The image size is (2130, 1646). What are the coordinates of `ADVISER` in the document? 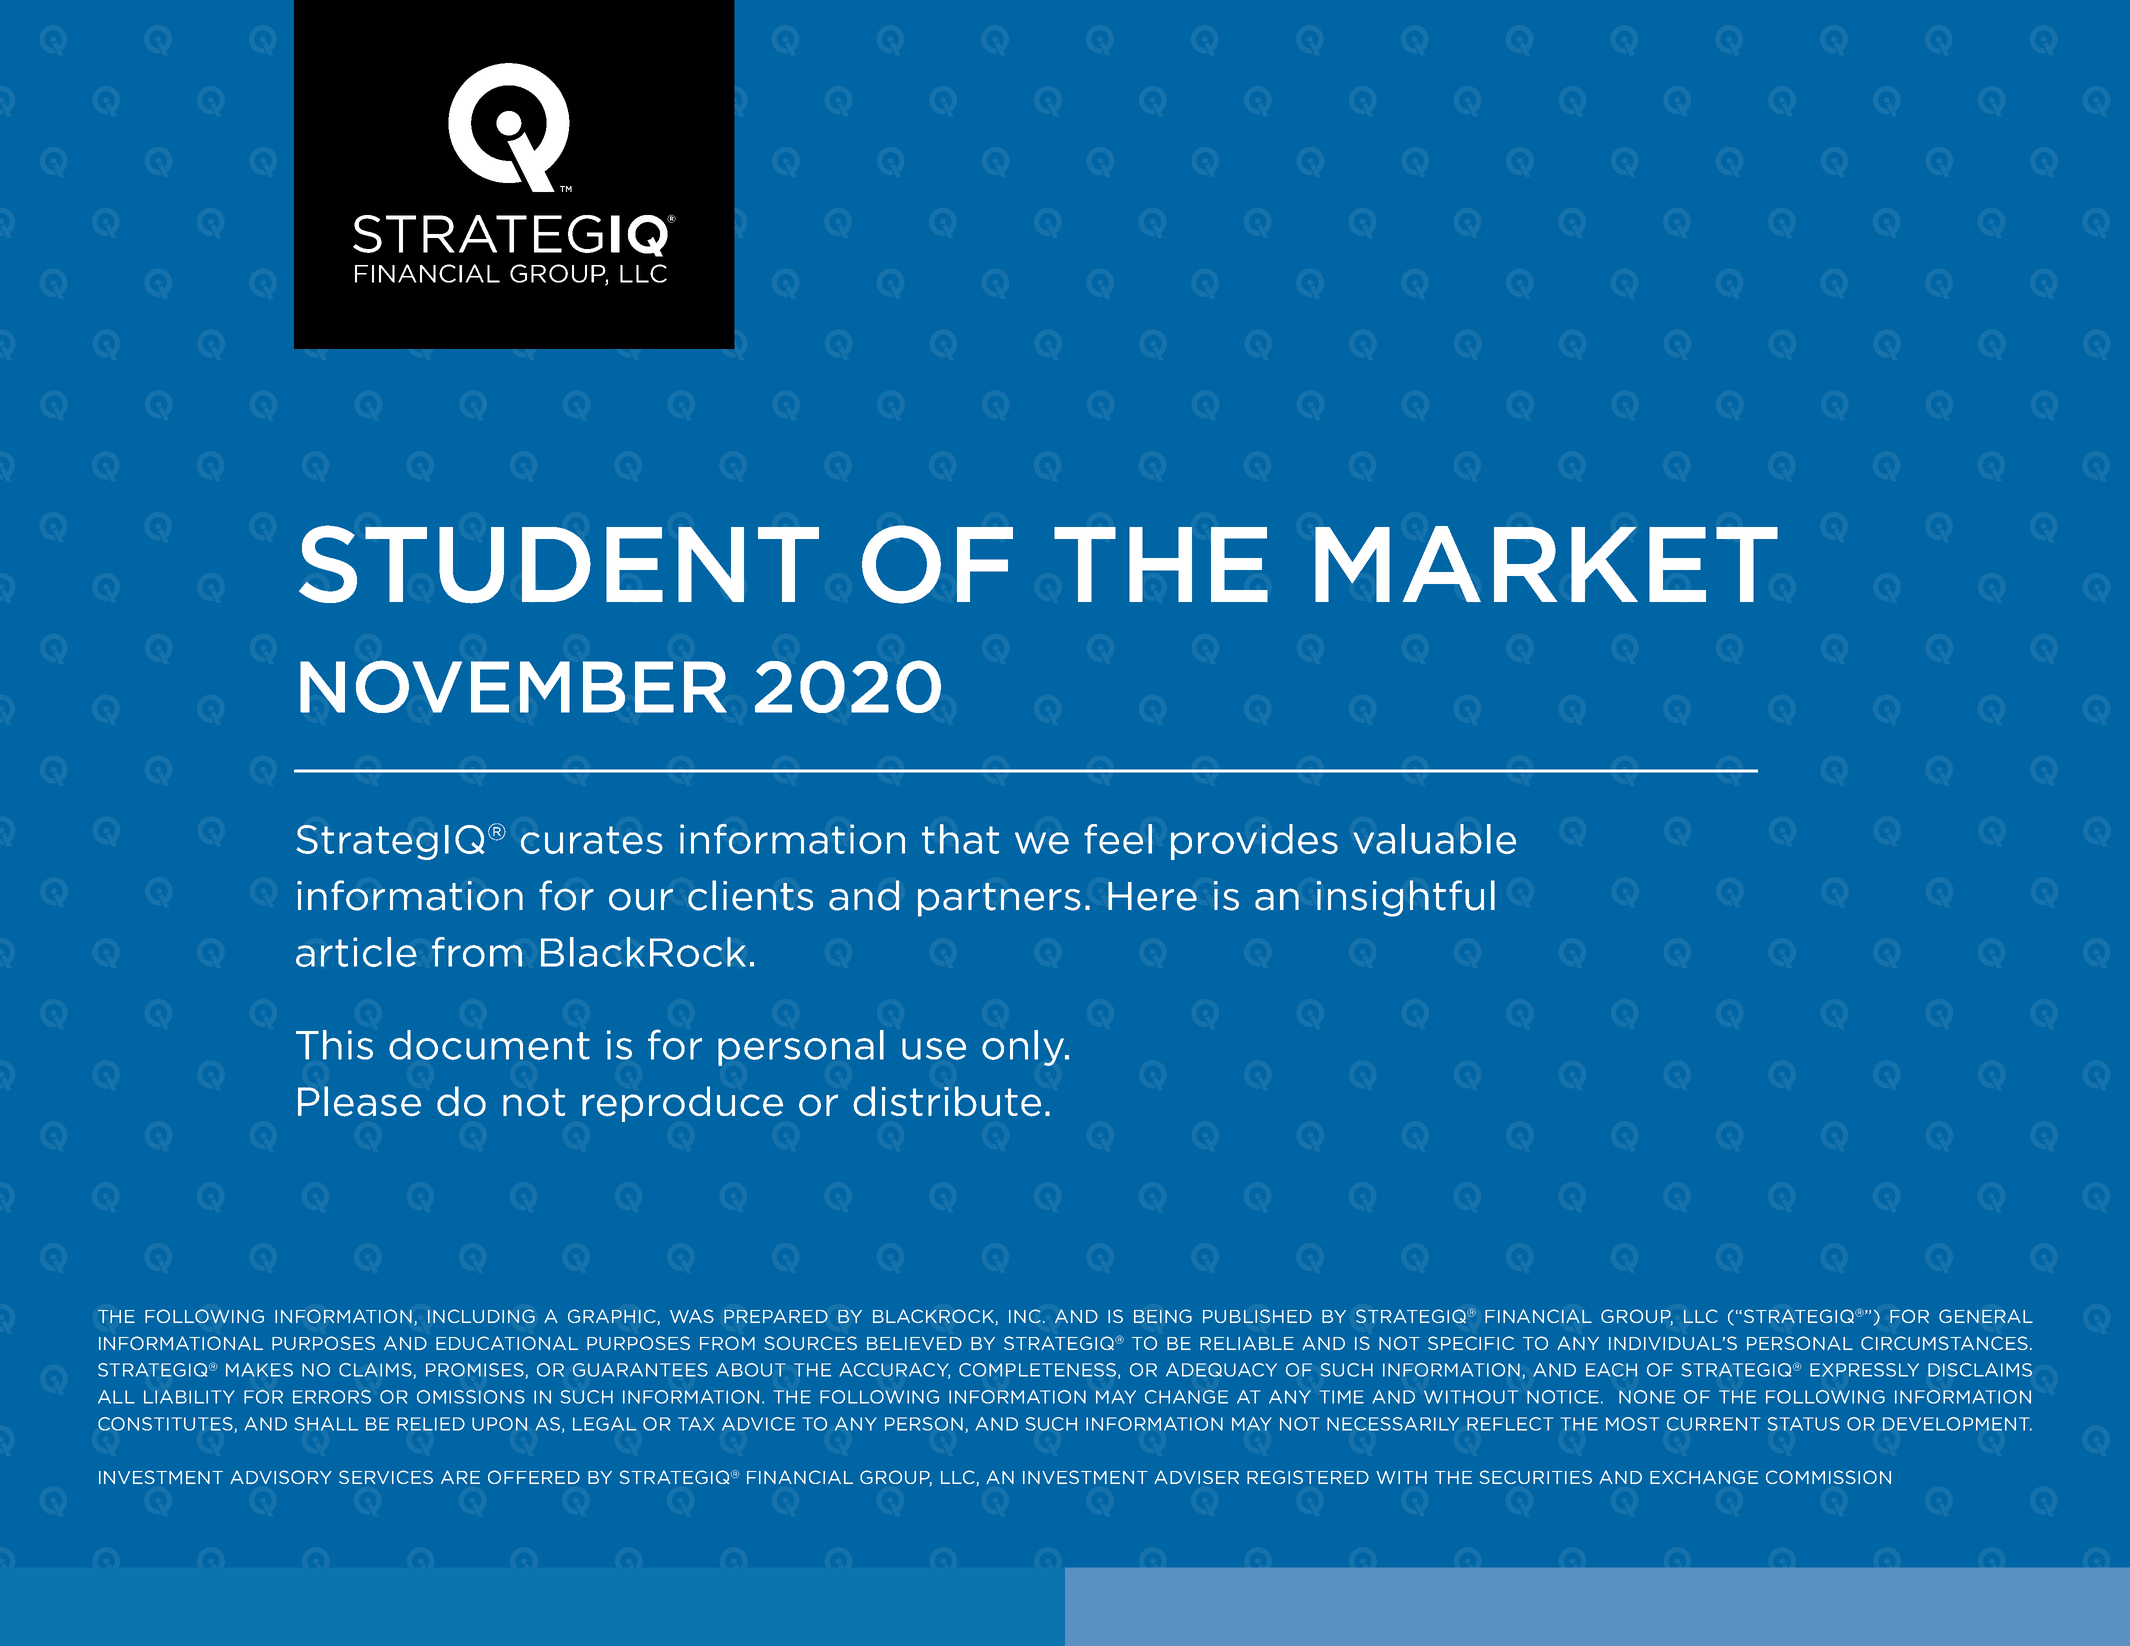 It's located at (1196, 1477).
